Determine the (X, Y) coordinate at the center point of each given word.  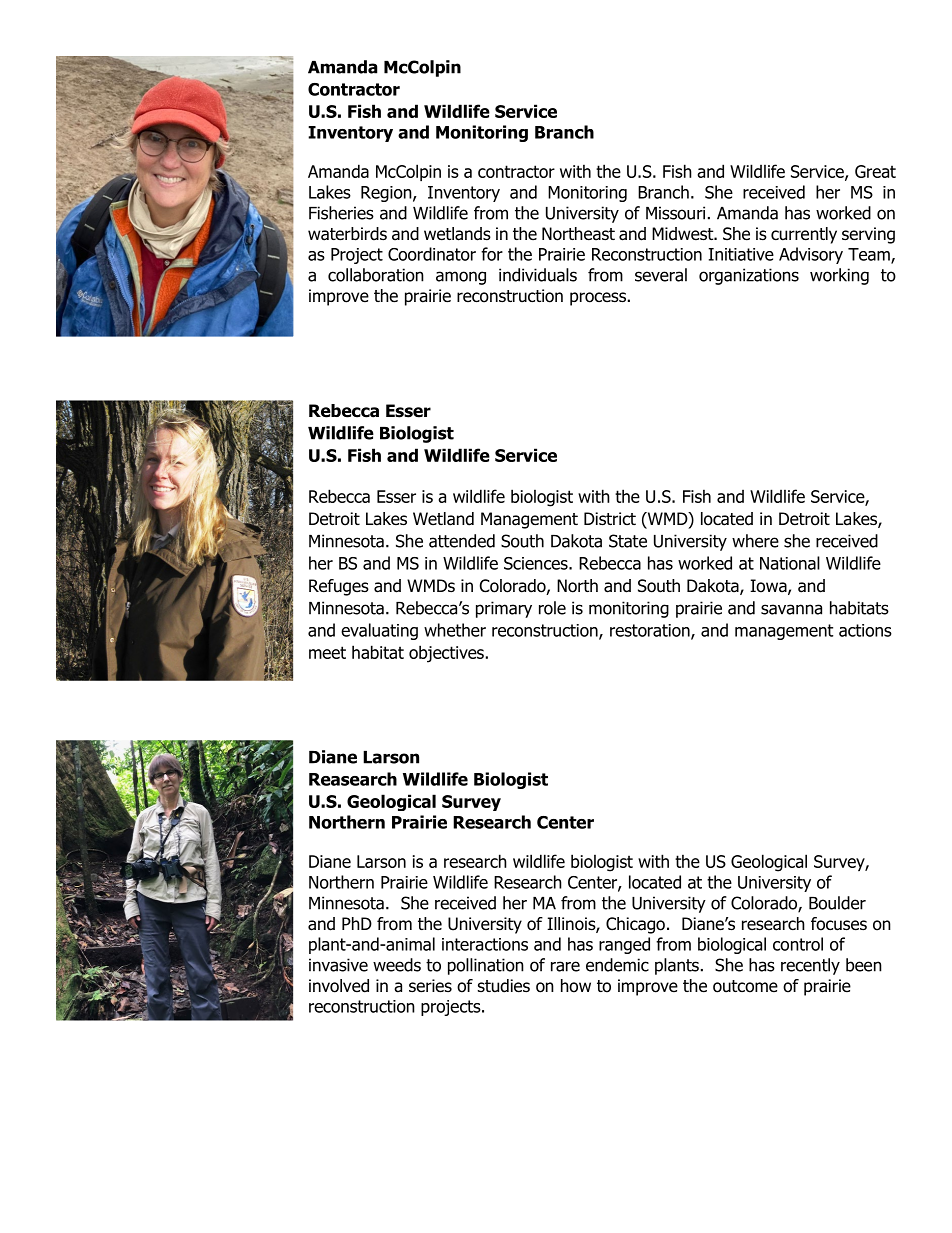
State (628, 541)
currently (804, 235)
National (790, 563)
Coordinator (432, 254)
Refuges (339, 587)
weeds (397, 965)
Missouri (675, 213)
